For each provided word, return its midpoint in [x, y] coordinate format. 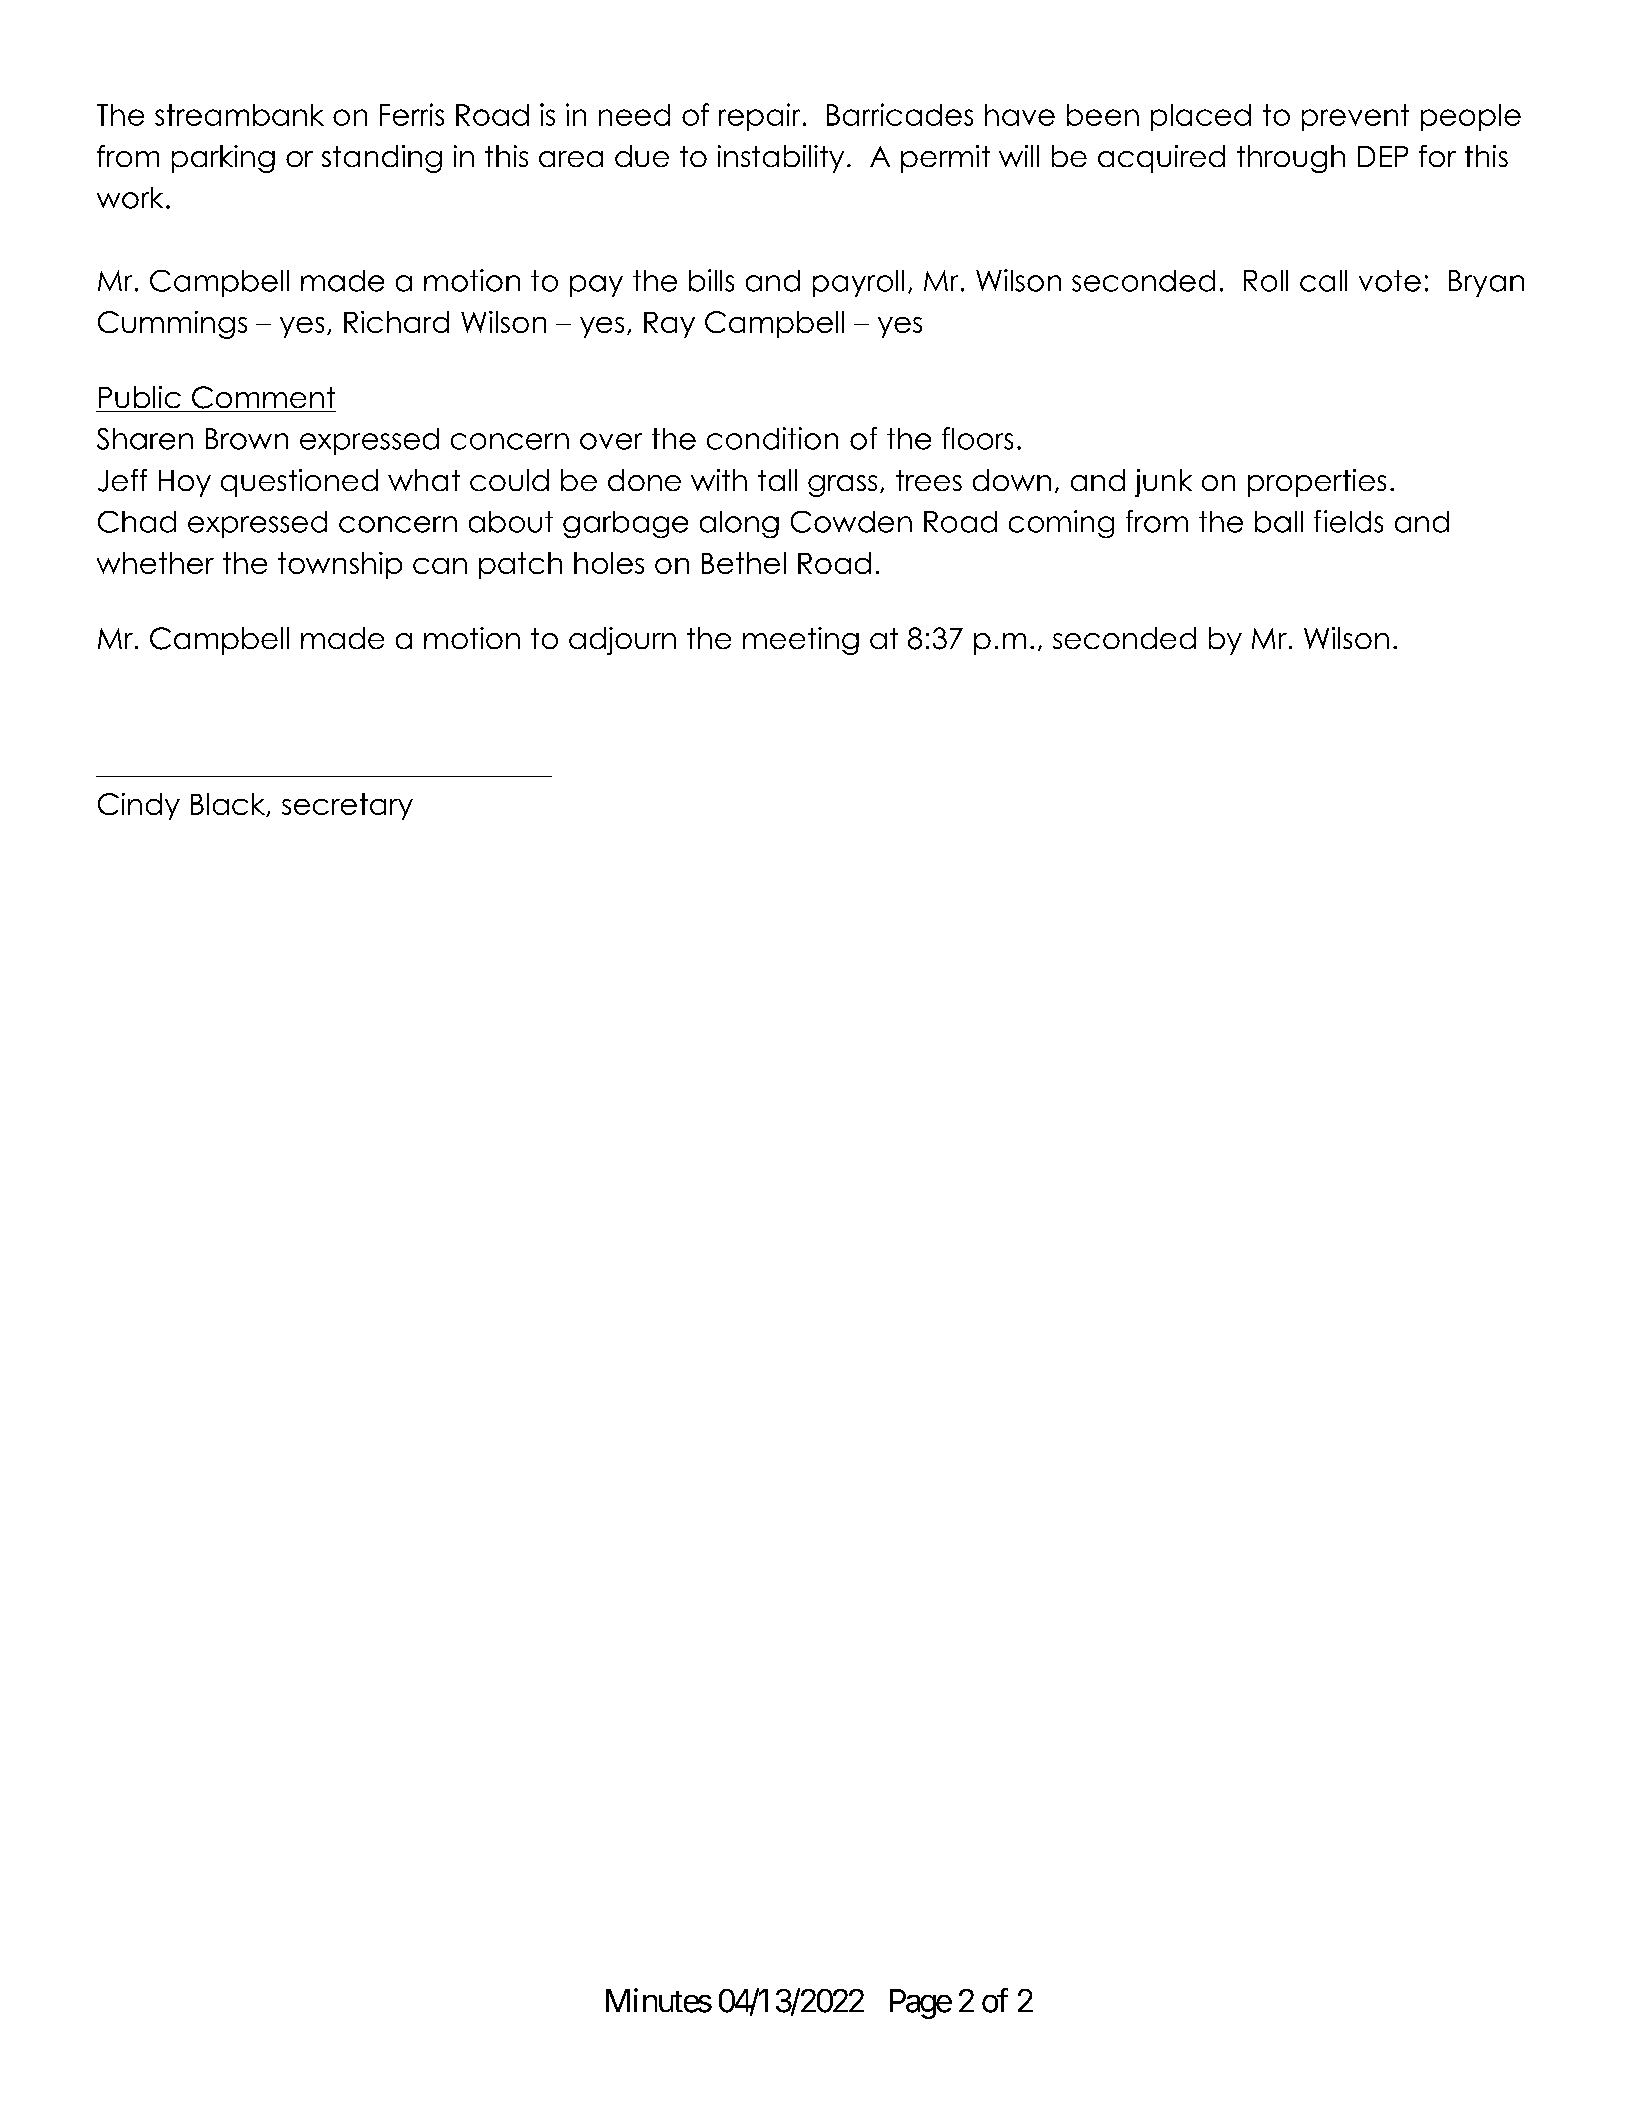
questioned [299, 483]
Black [229, 805]
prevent [1355, 117]
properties [1317, 483]
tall [777, 480]
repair [759, 117]
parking [223, 159]
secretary [347, 806]
